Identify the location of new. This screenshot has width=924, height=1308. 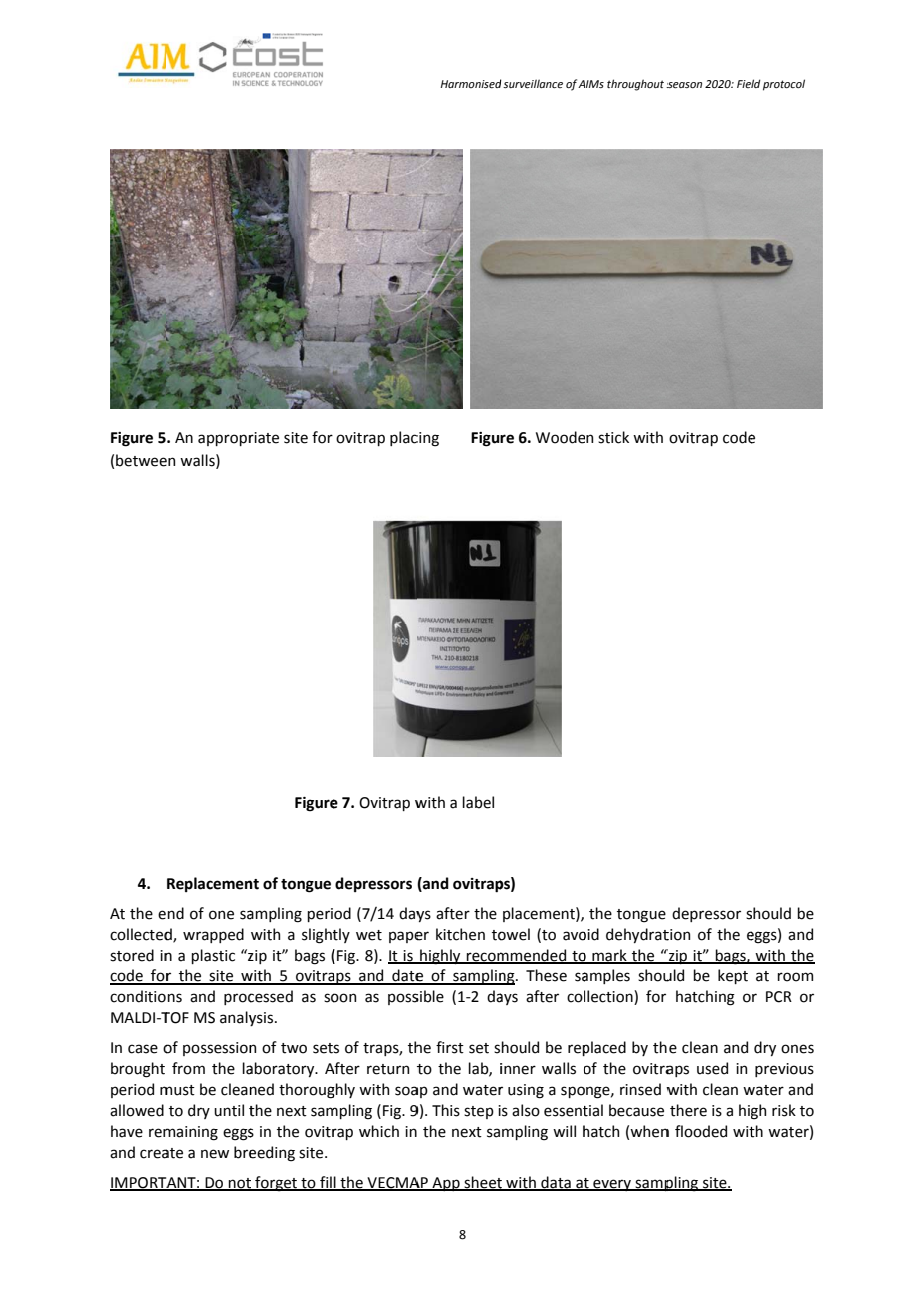
(215, 1154).
